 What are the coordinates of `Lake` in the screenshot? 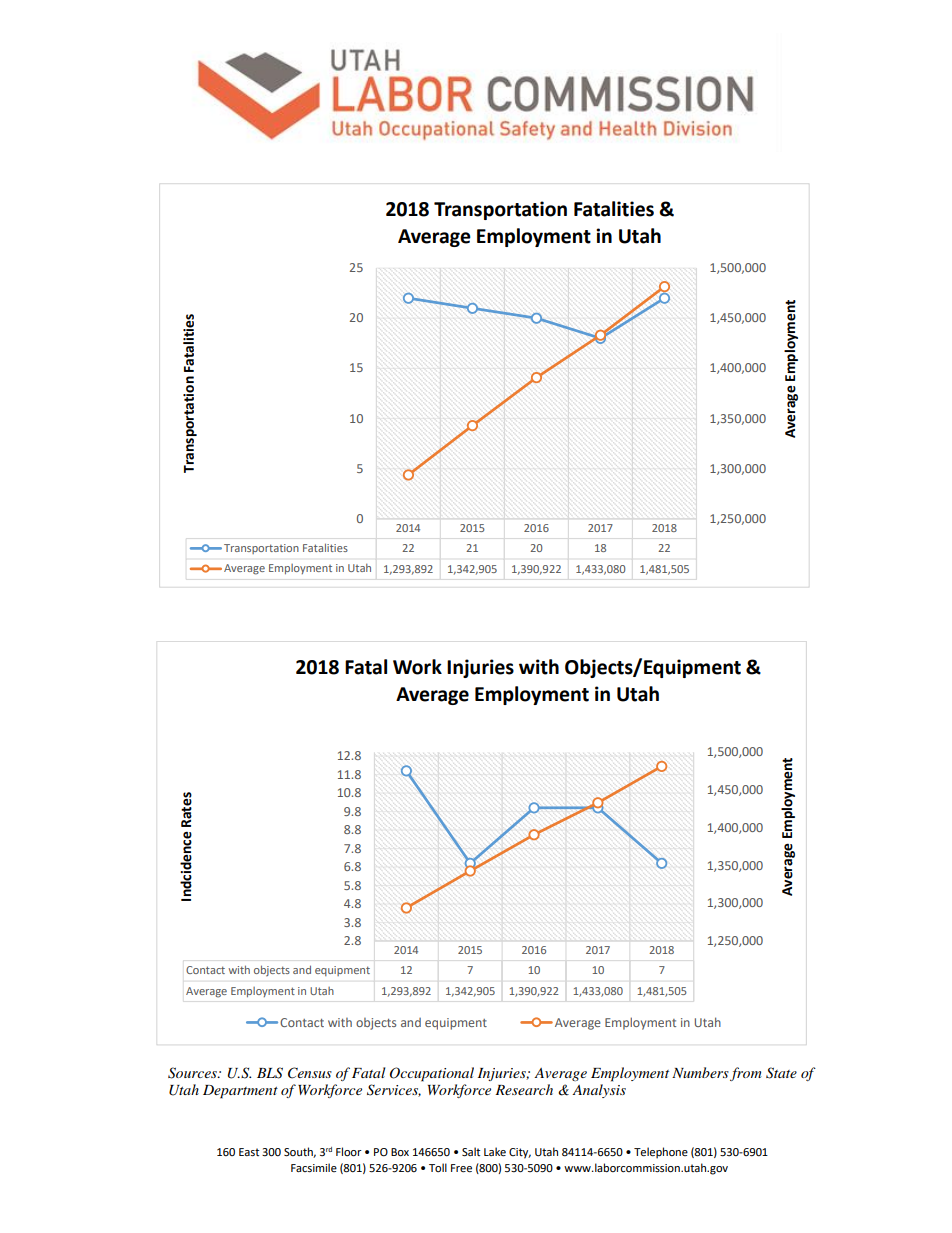 It's located at (495, 1152).
